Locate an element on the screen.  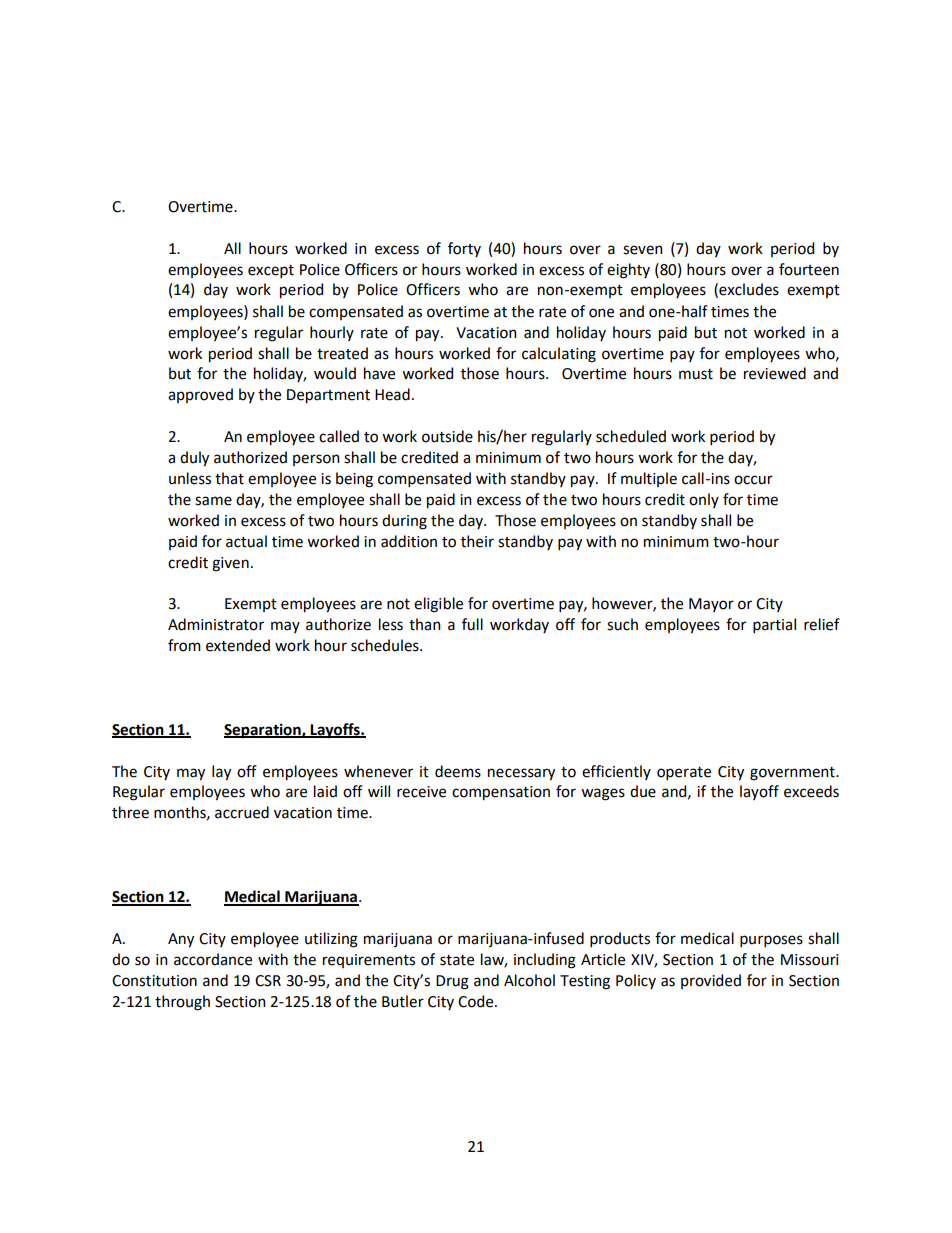
compensation is located at coordinates (501, 793).
